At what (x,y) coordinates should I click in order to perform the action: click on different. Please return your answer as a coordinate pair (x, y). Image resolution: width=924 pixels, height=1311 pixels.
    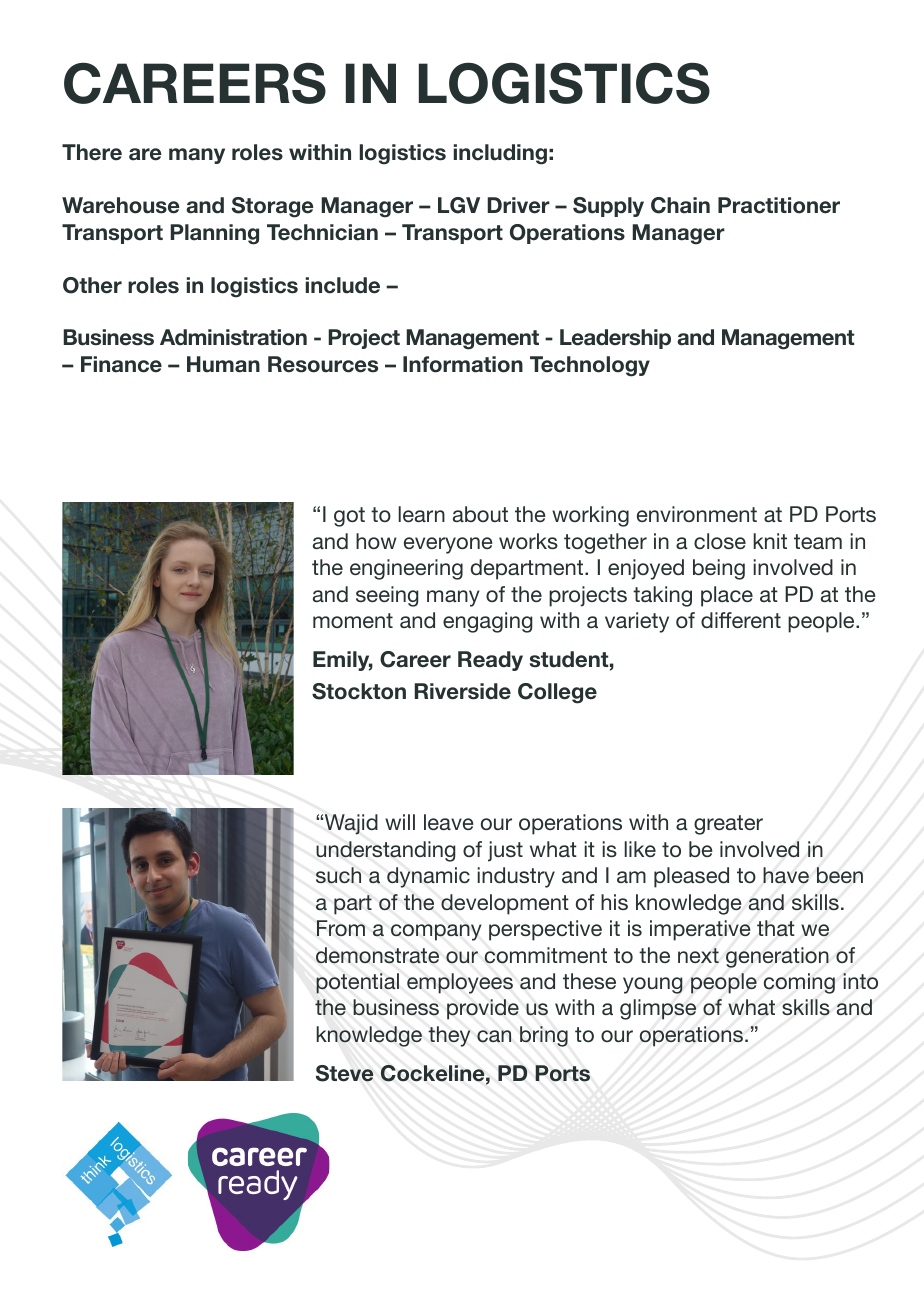
    Looking at the image, I should click on (741, 620).
